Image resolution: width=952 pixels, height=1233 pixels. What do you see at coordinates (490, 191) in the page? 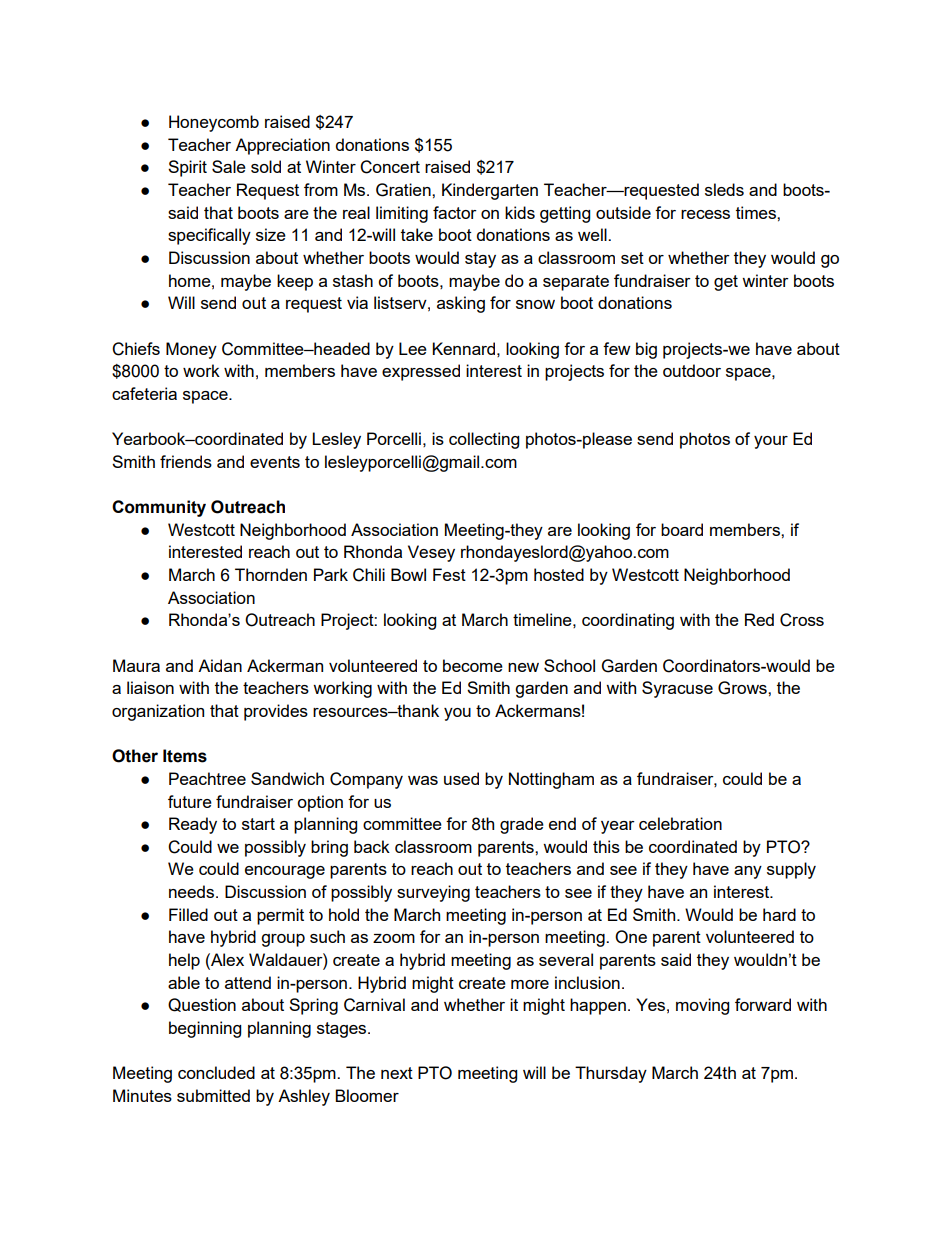
I see `Kindergarten` at bounding box center [490, 191].
